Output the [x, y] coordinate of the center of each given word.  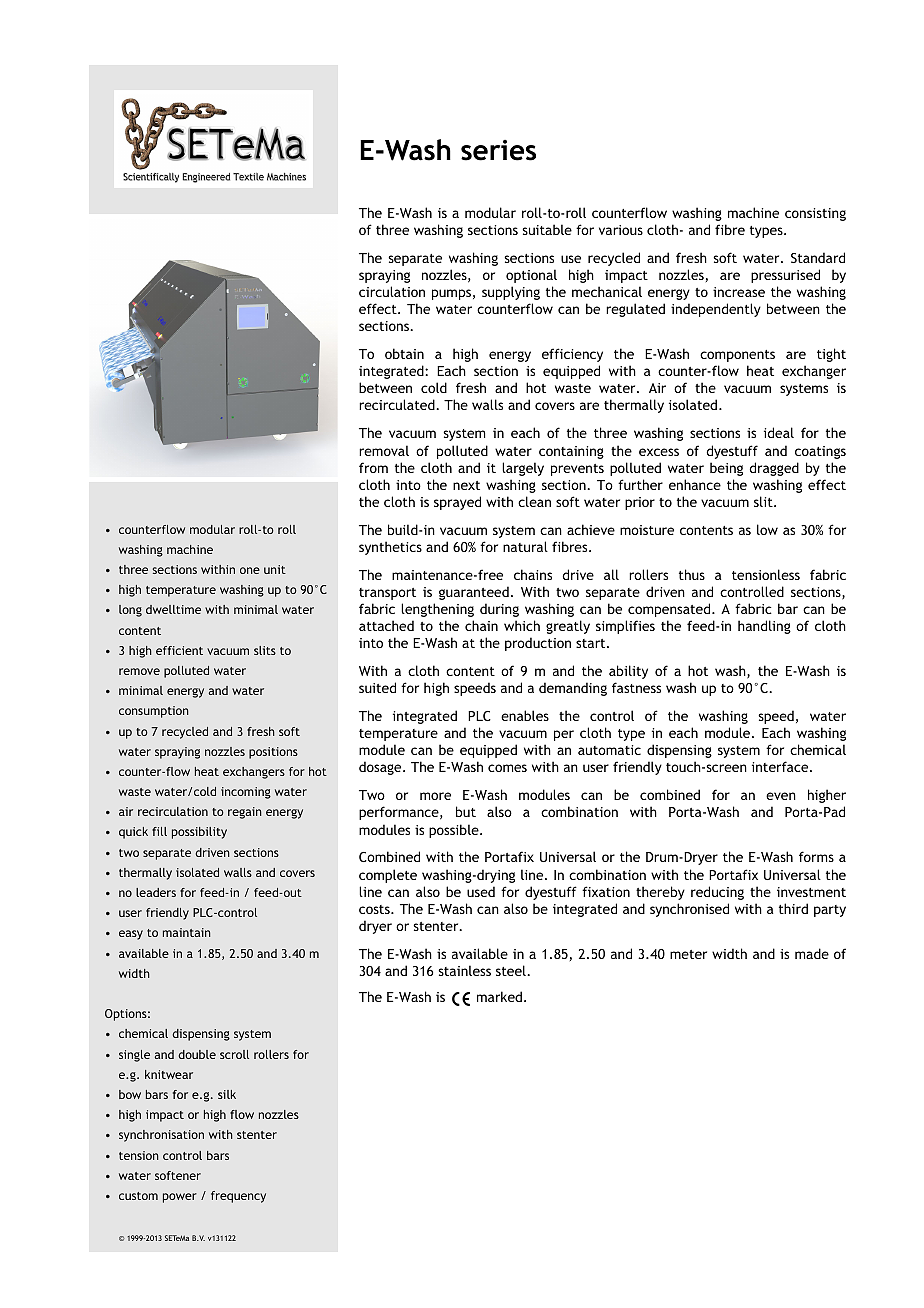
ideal [779, 432]
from [373, 467]
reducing [717, 893]
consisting [815, 214]
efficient [179, 650]
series [498, 150]
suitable [547, 229]
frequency [238, 1197]
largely [523, 469]
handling [764, 627]
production [538, 644]
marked [499, 996]
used [481, 891]
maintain [187, 932]
